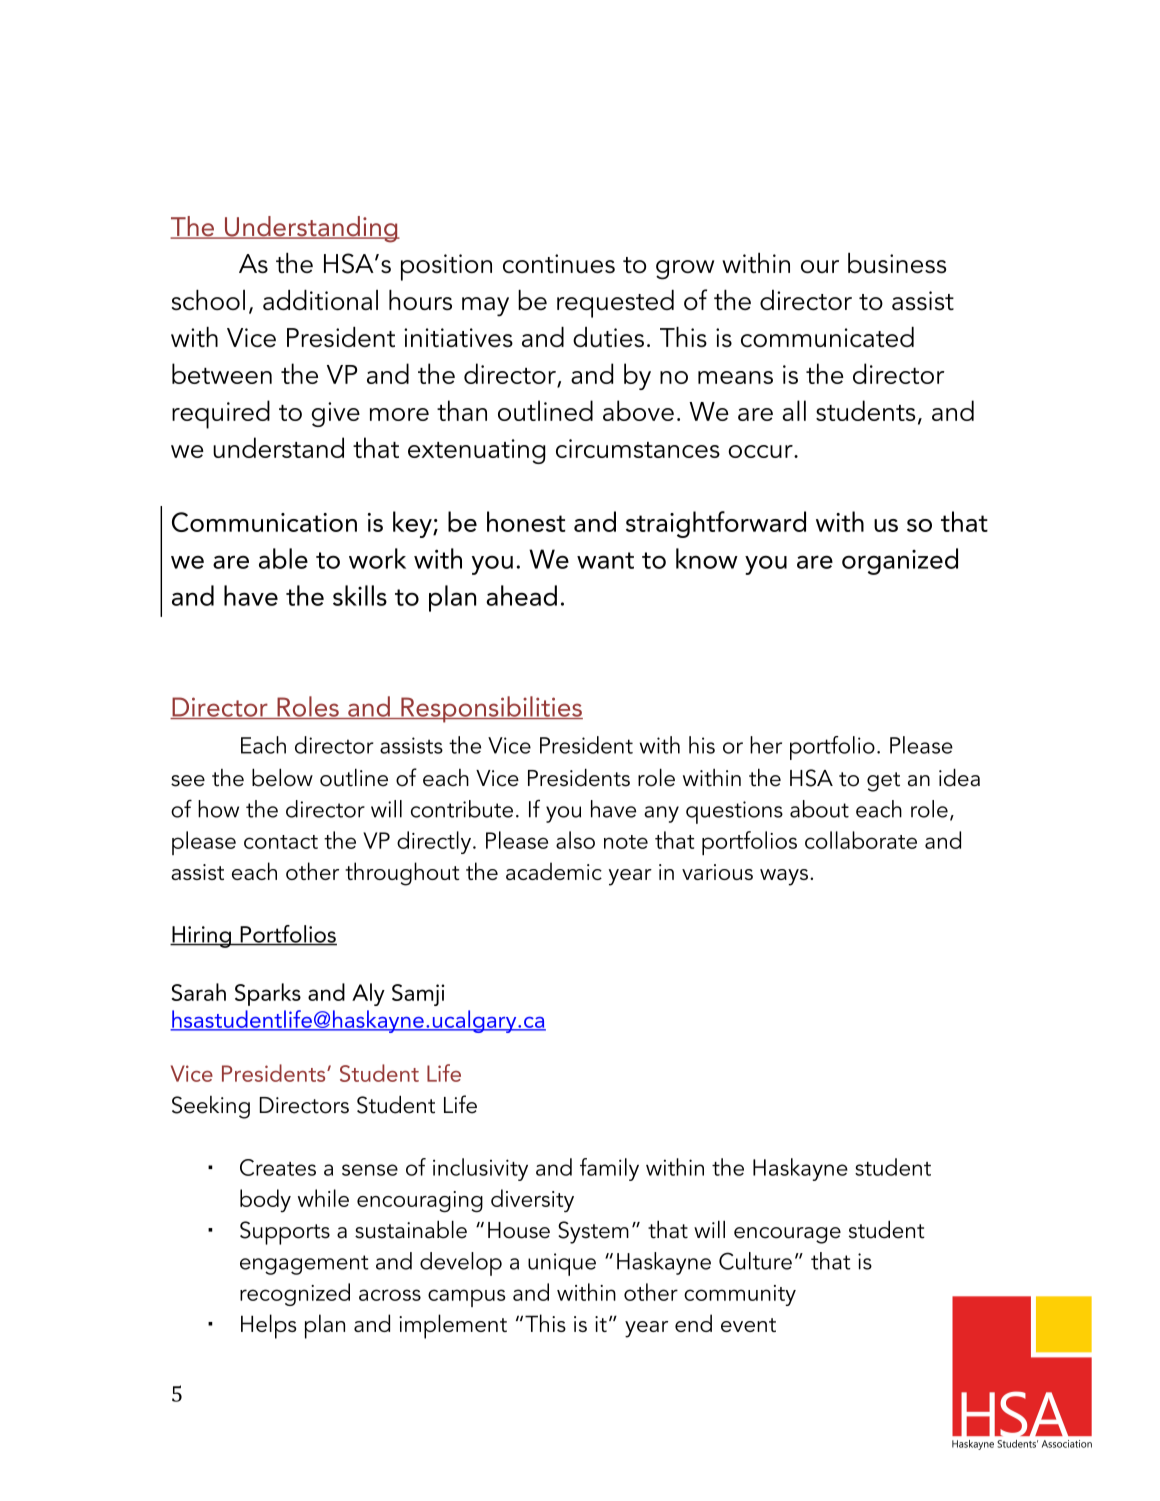 Image resolution: width=1160 pixels, height=1501 pixels. I want to click on requested, so click(615, 304).
